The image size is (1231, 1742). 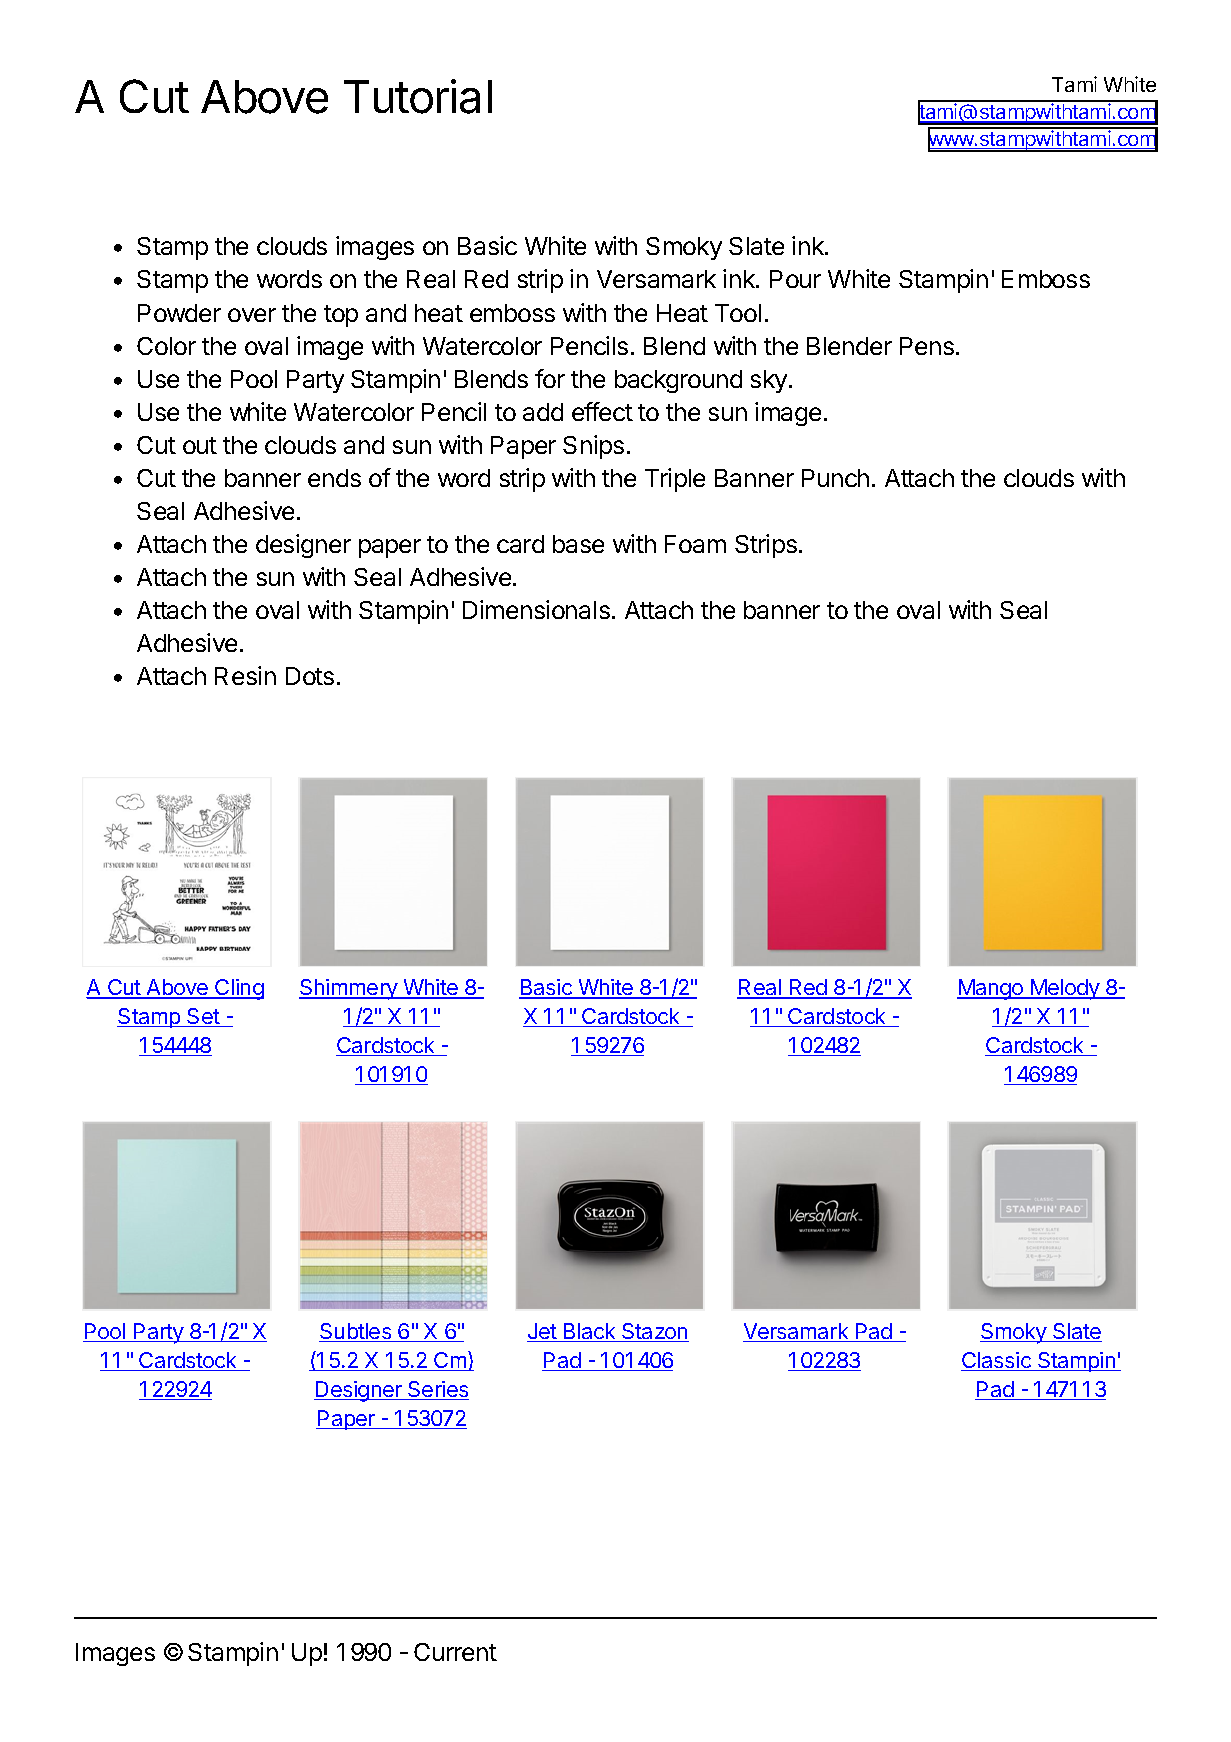 I want to click on Dots, so click(x=310, y=676).
